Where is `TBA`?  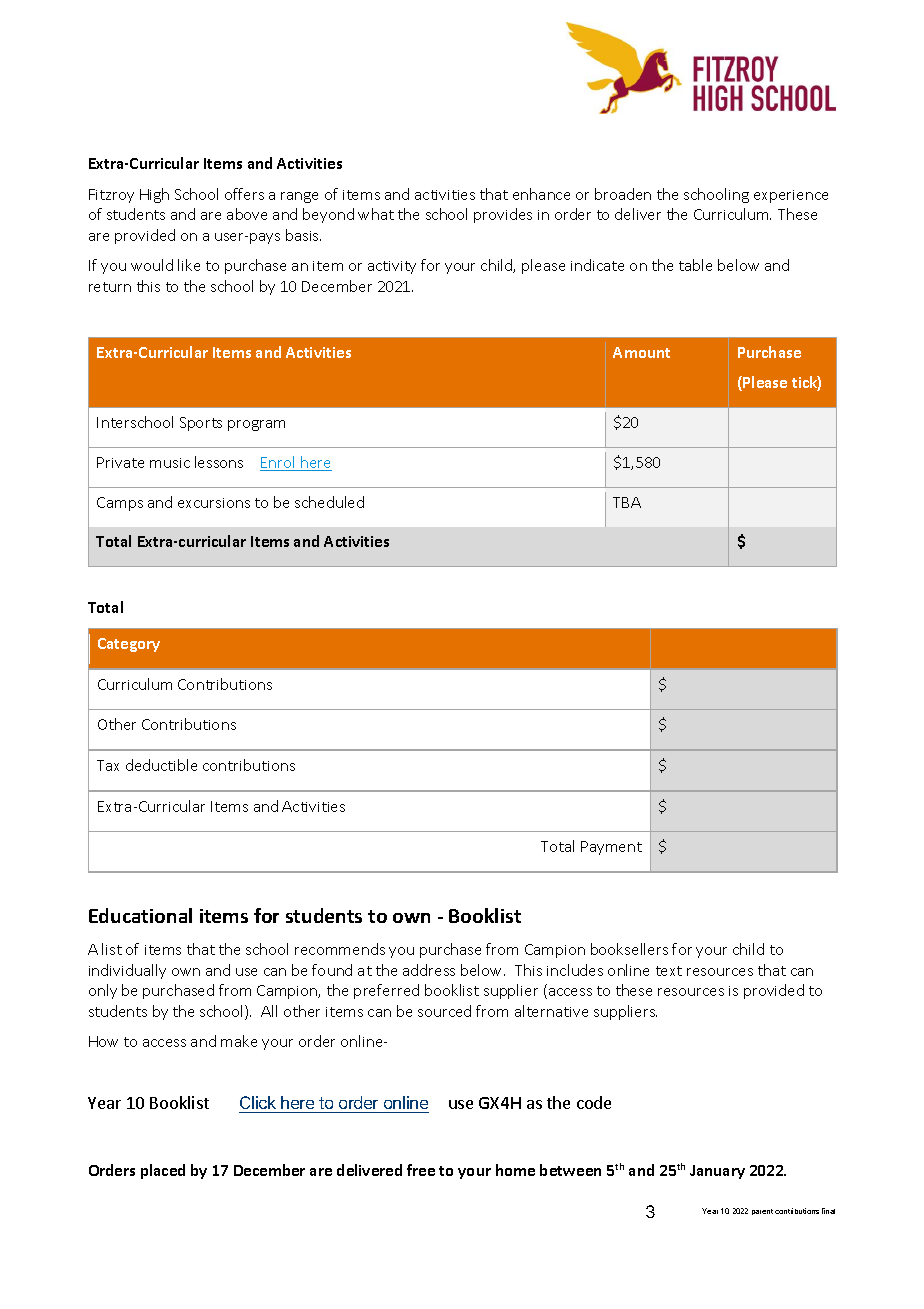
TBA is located at coordinates (627, 502).
